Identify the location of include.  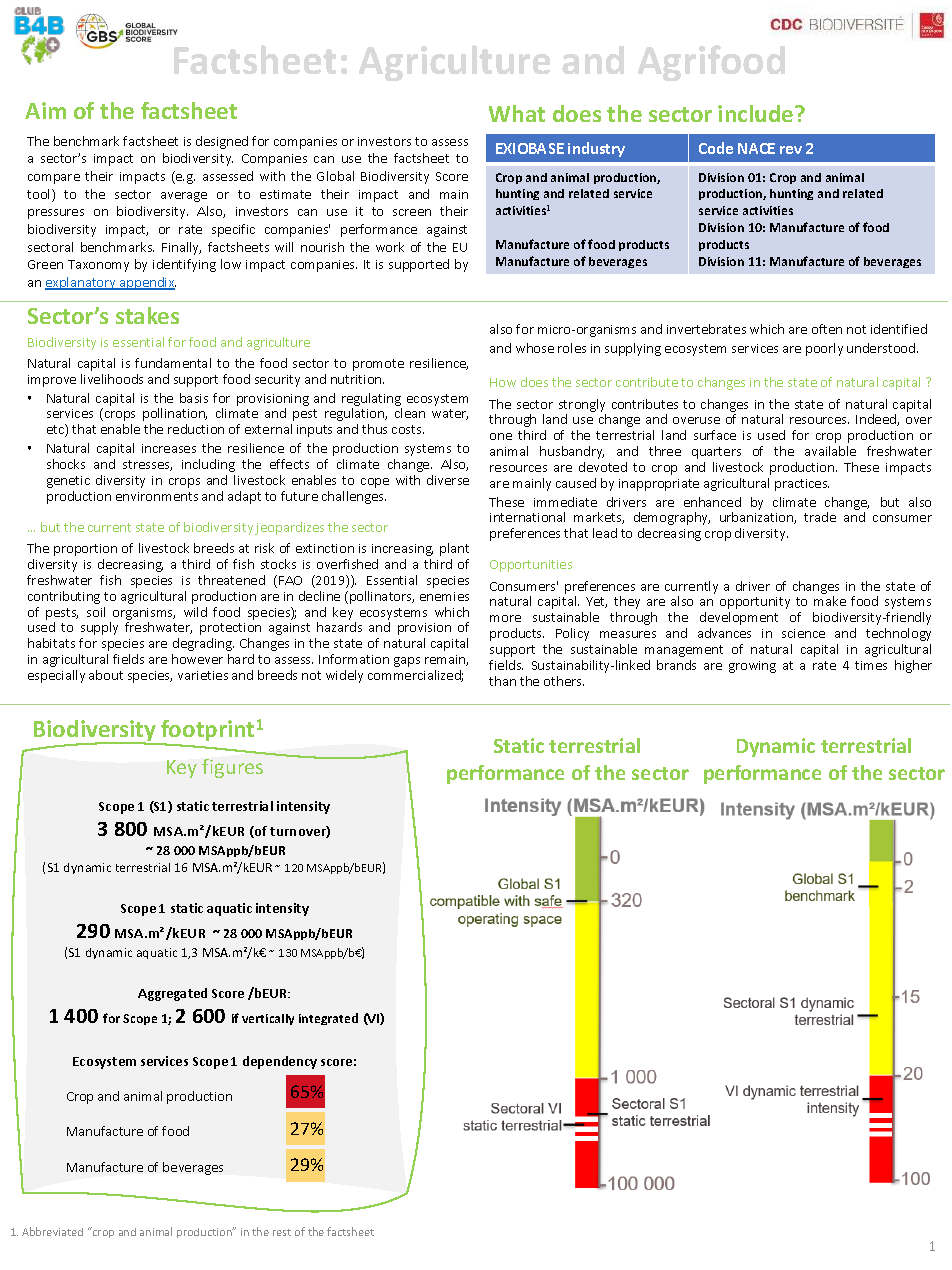
(757, 113).
